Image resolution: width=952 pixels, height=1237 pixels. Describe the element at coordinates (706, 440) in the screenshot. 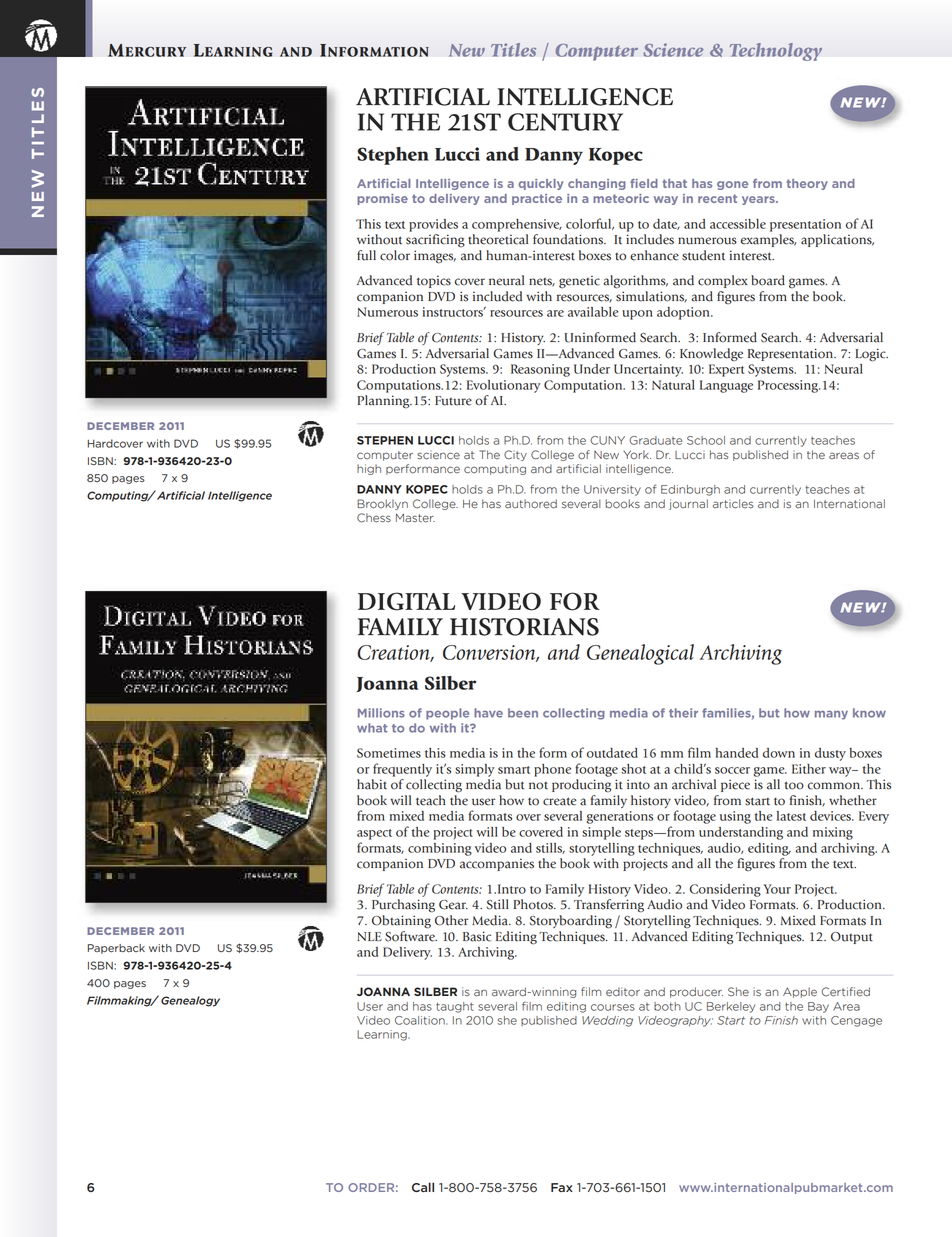

I see `School` at that location.
